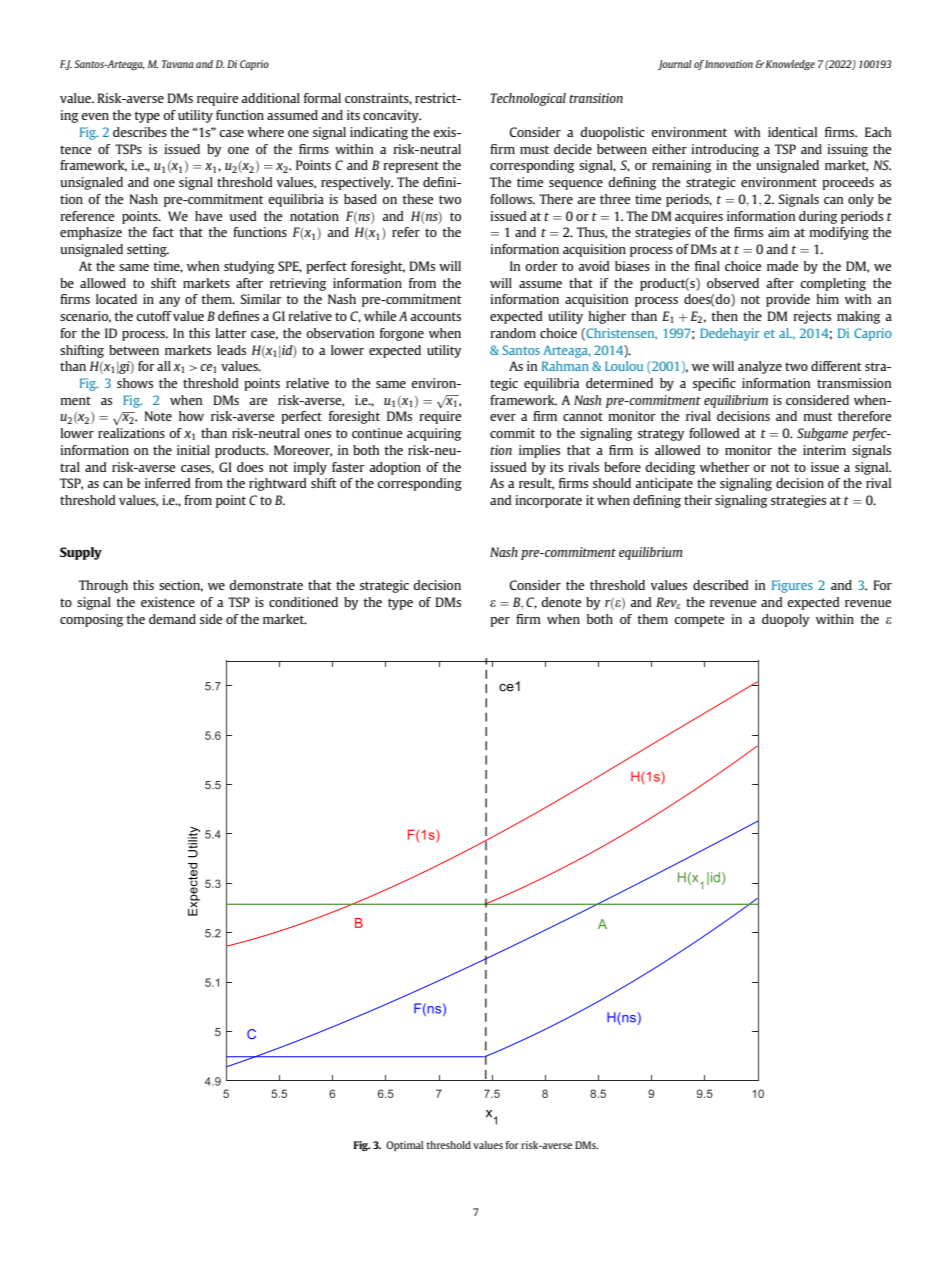 This screenshot has width=952, height=1270. I want to click on provide, so click(788, 300).
